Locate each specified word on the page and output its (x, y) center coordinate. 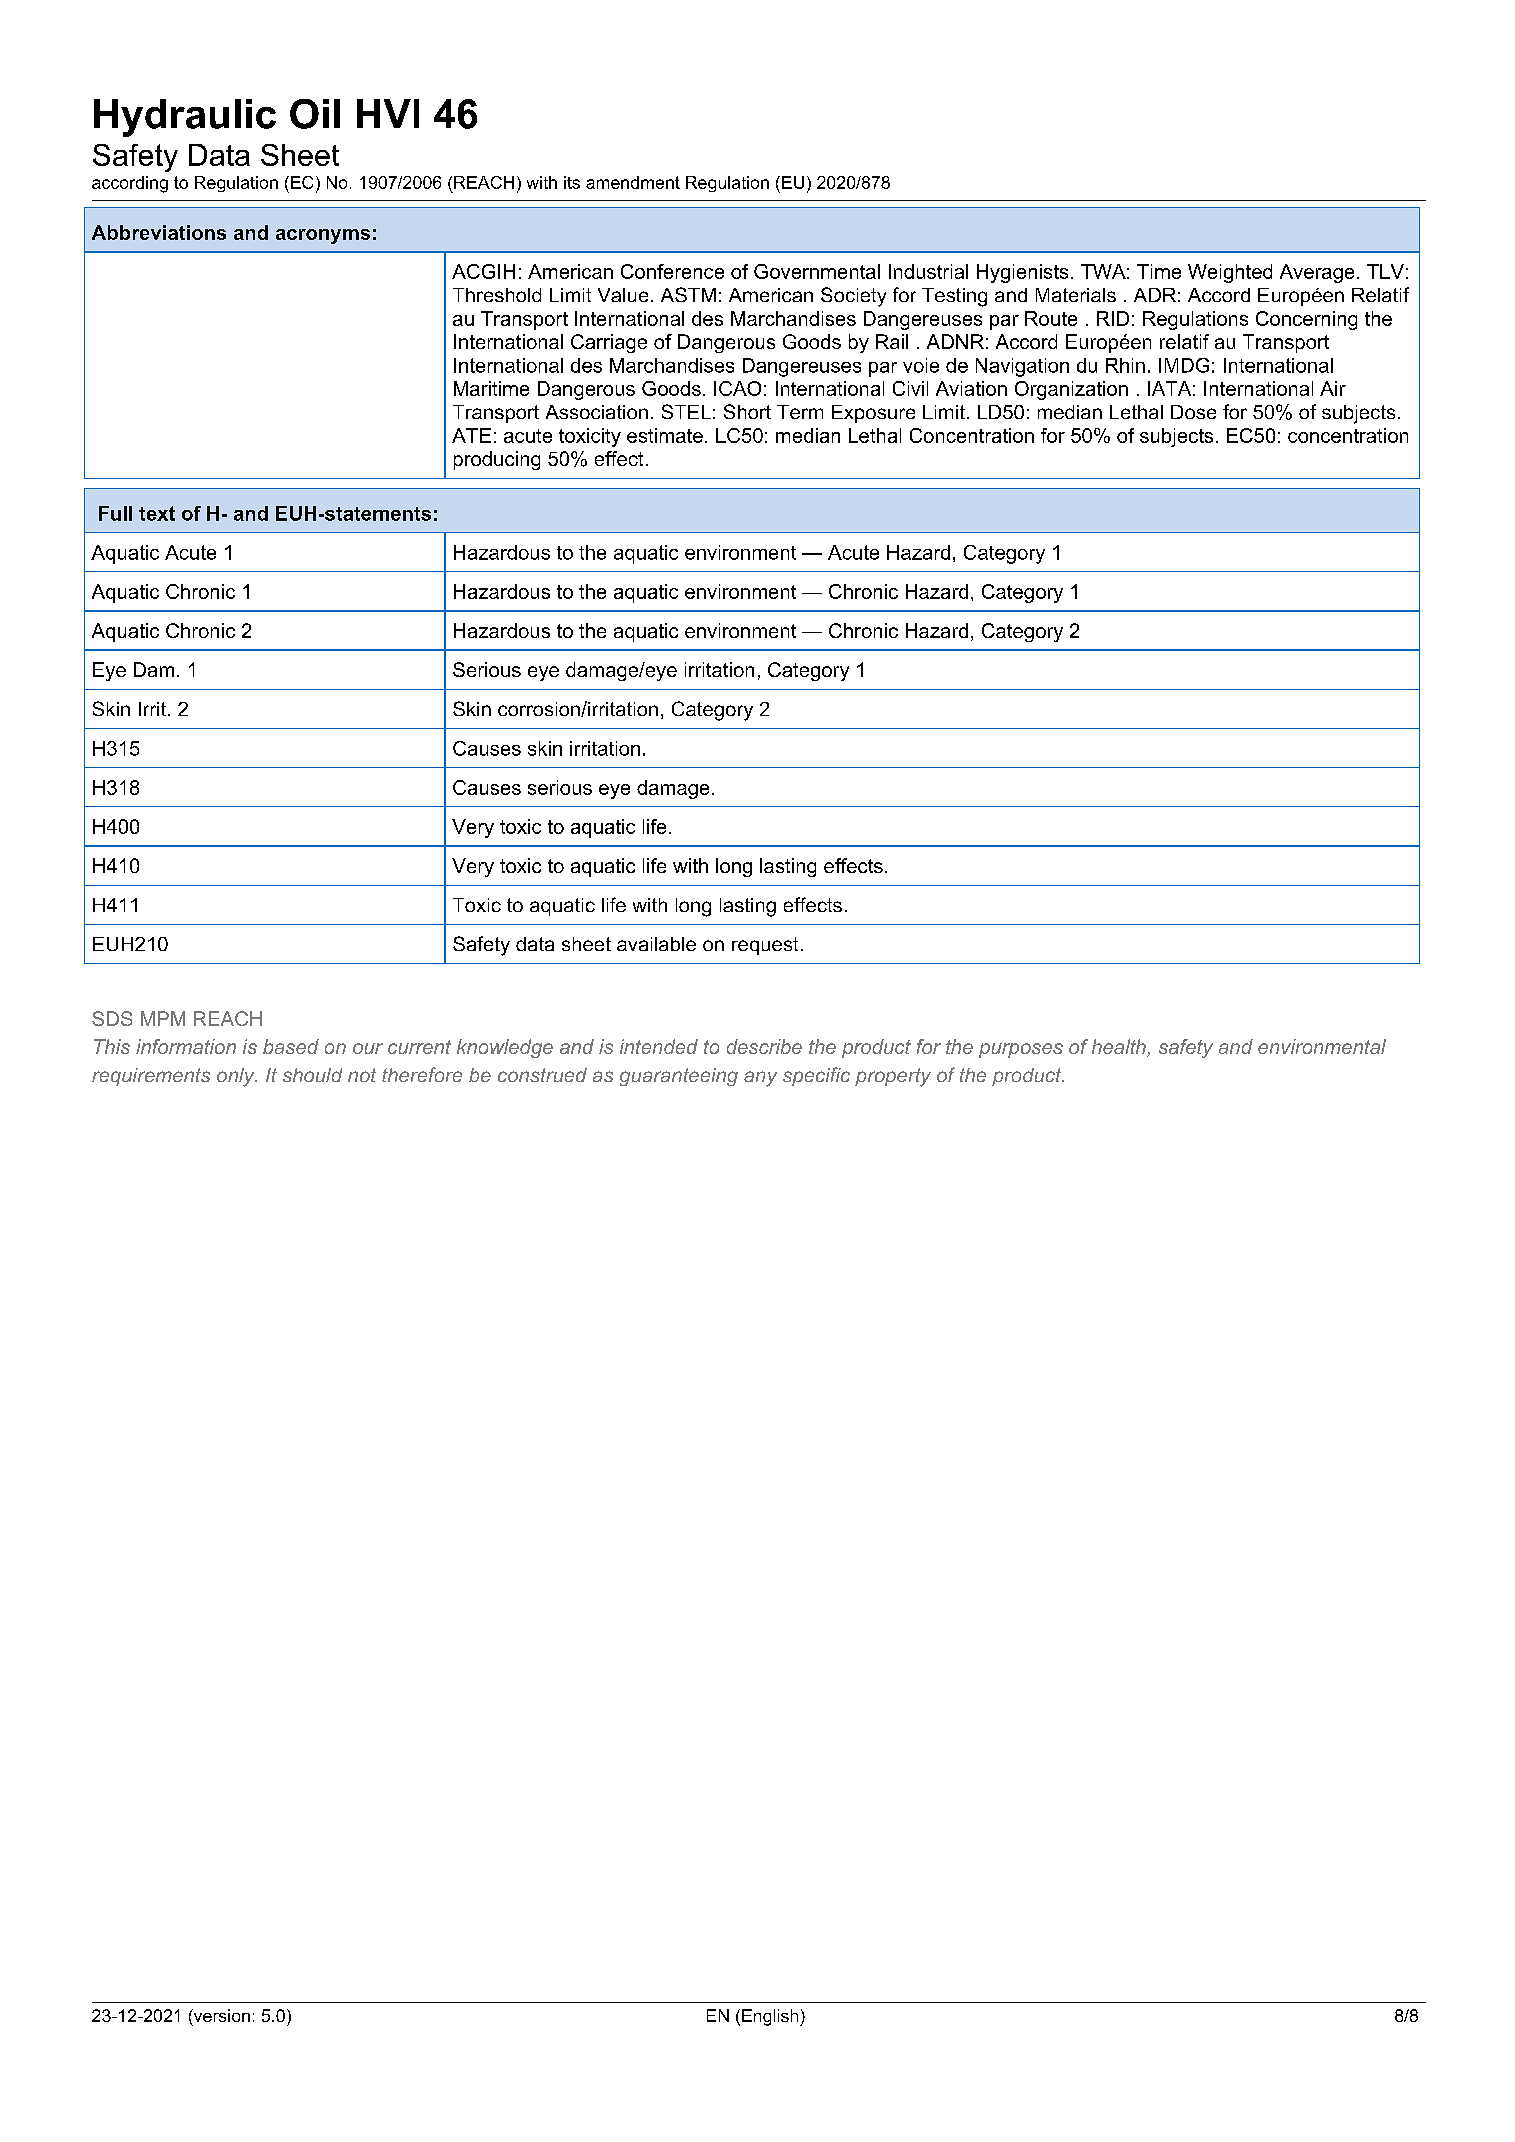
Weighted (1230, 273)
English (771, 2017)
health (1120, 1048)
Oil (315, 114)
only (237, 1077)
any (760, 1079)
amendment (633, 182)
